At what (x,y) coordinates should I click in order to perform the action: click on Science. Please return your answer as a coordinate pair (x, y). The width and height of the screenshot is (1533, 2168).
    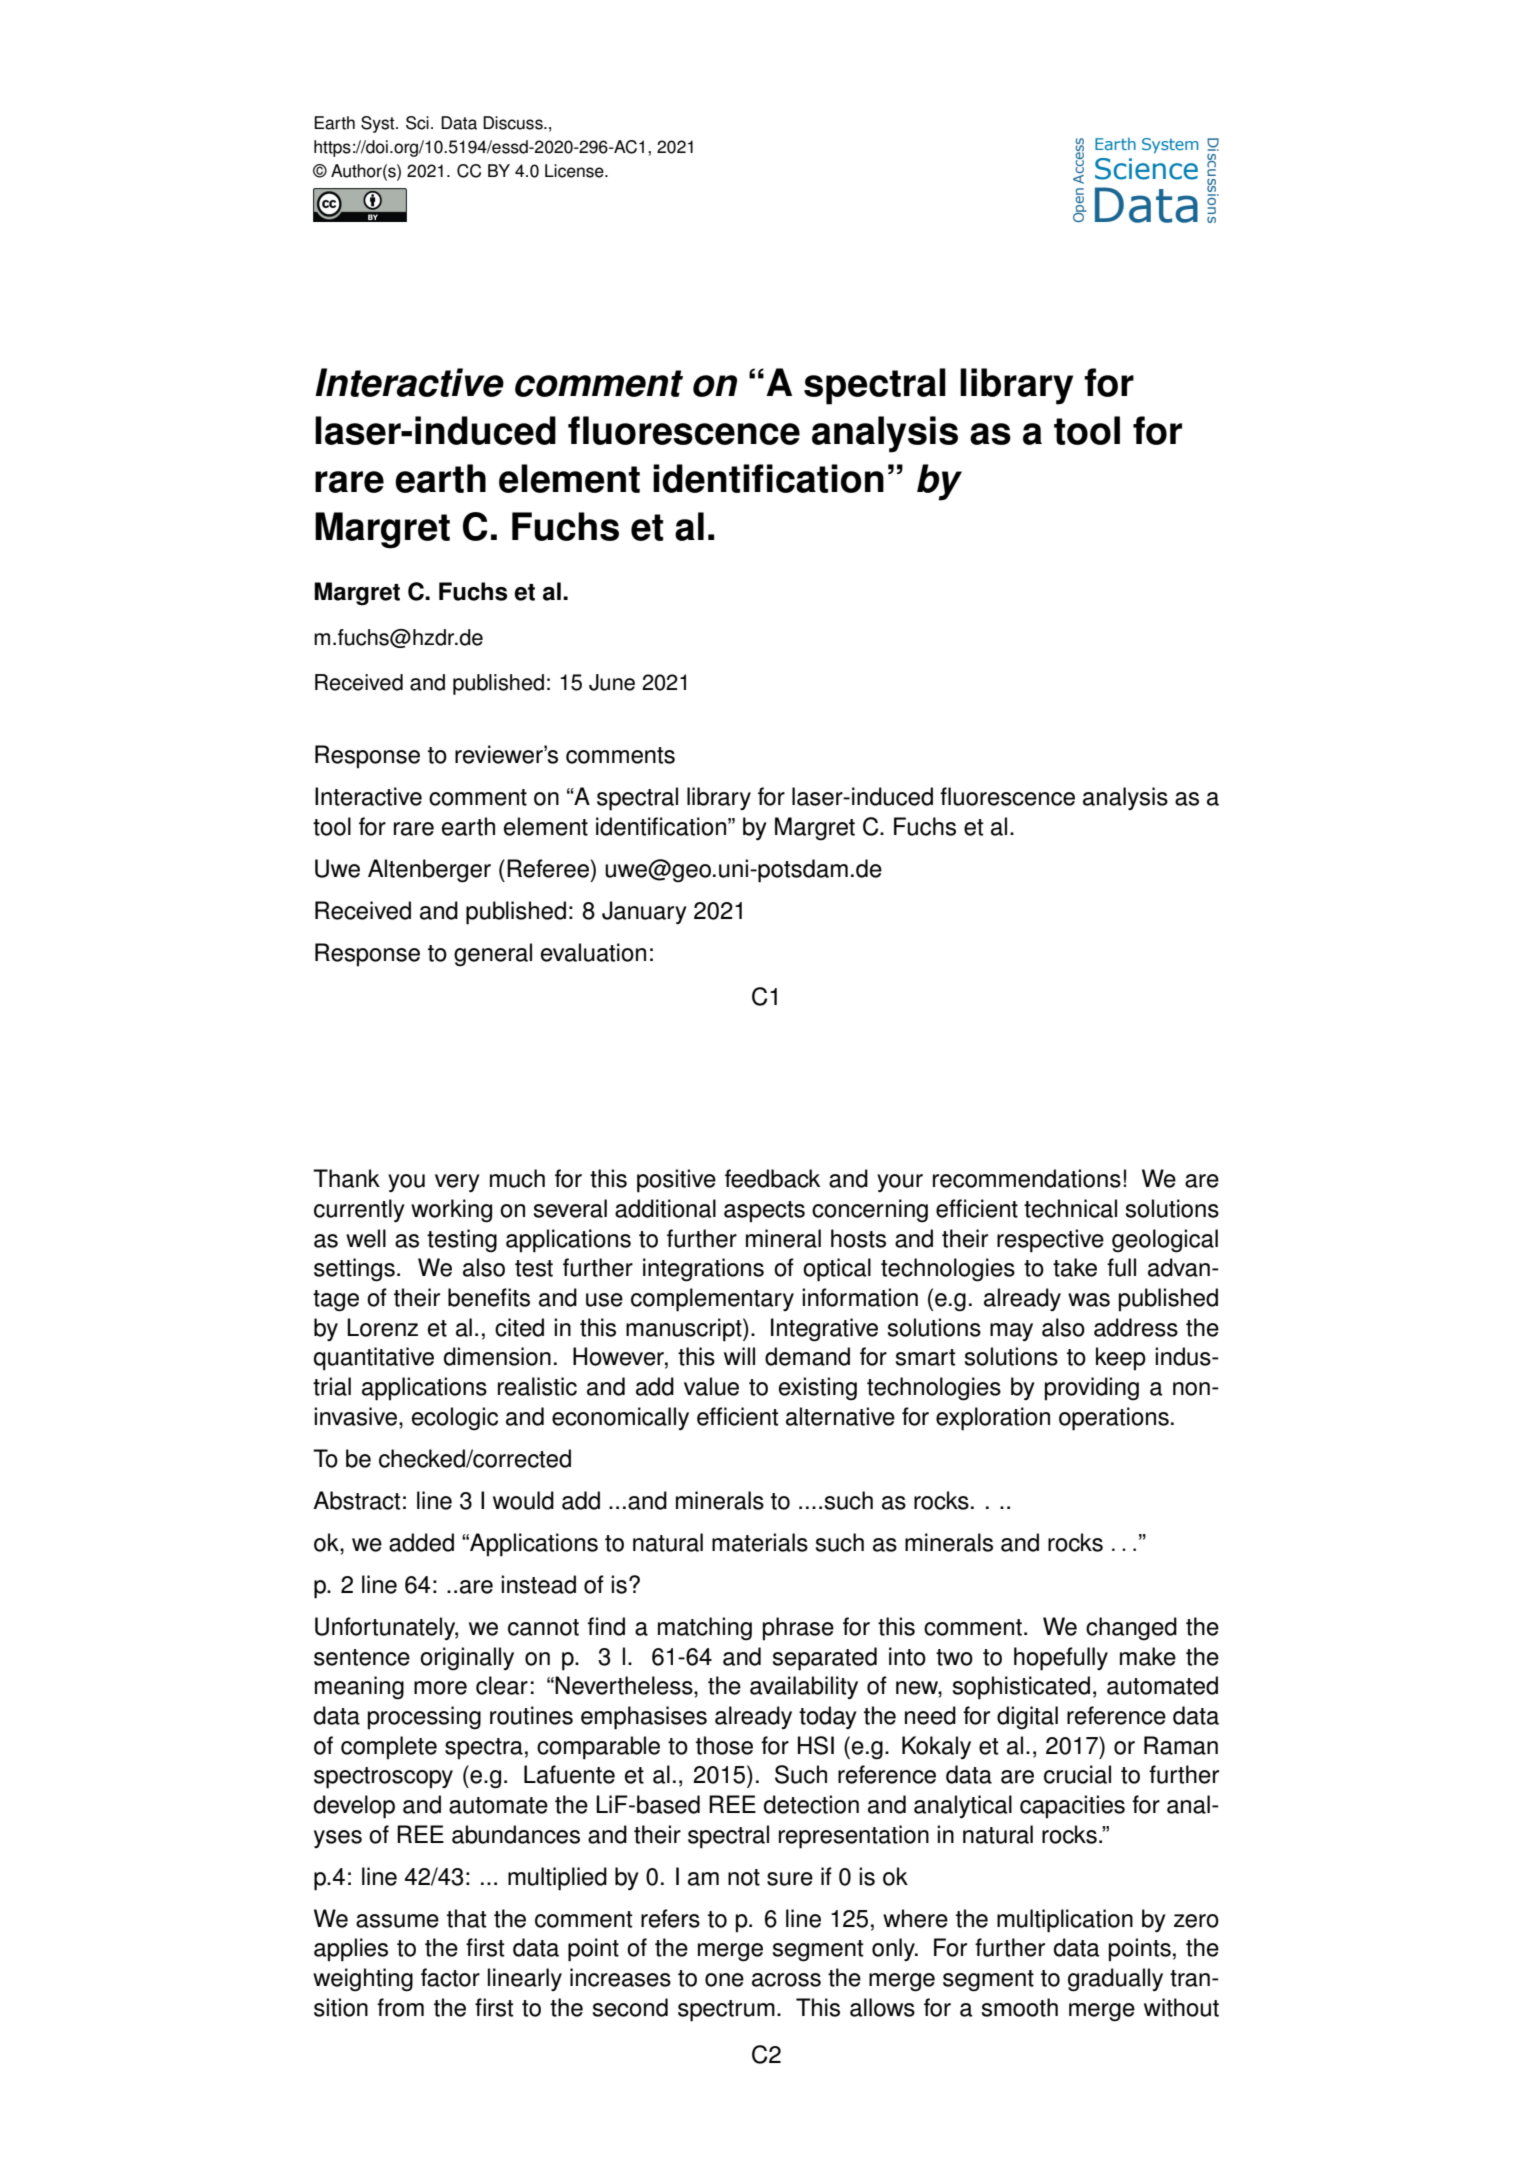
    Looking at the image, I should click on (1146, 169).
